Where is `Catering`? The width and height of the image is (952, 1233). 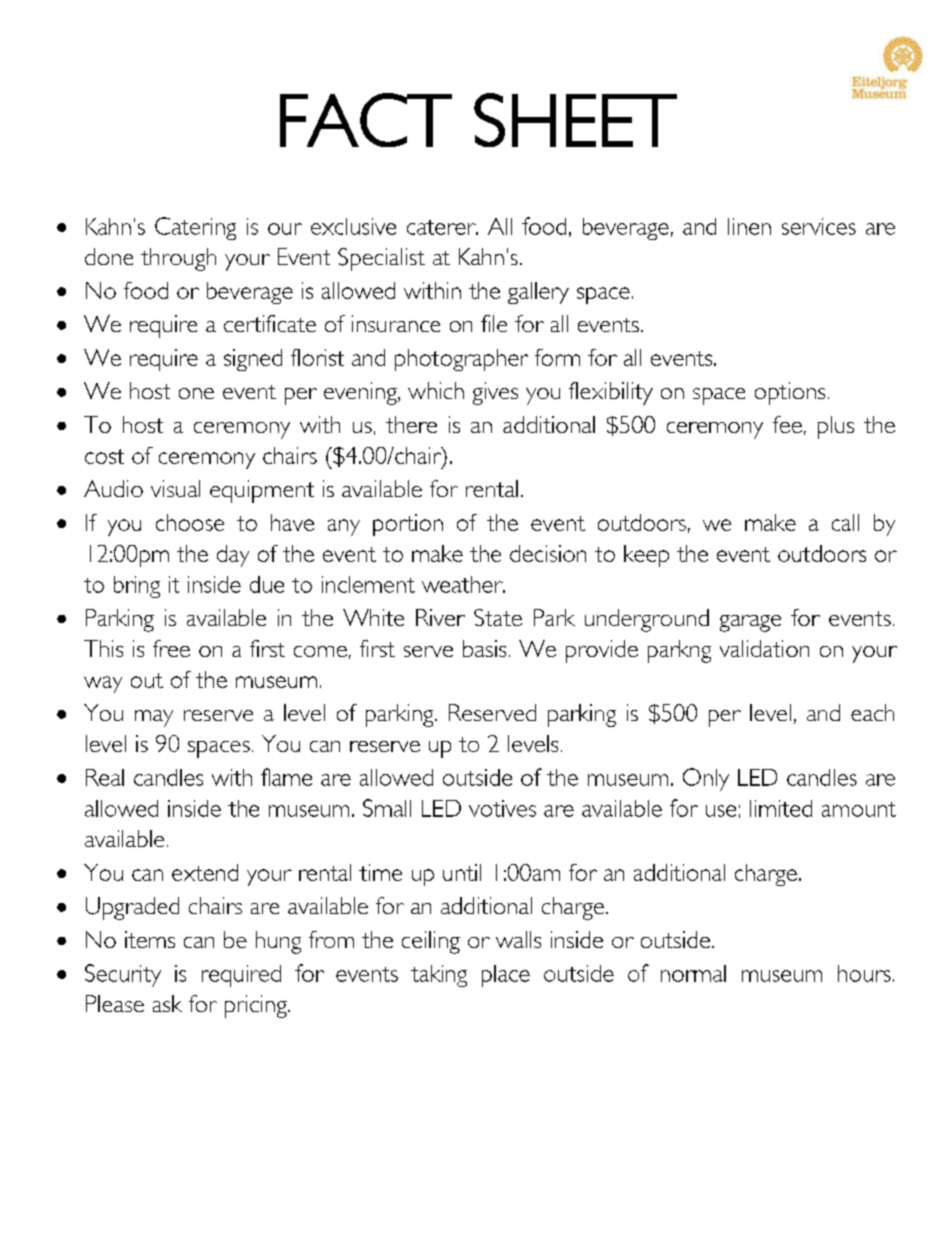
Catering is located at coordinates (195, 228).
